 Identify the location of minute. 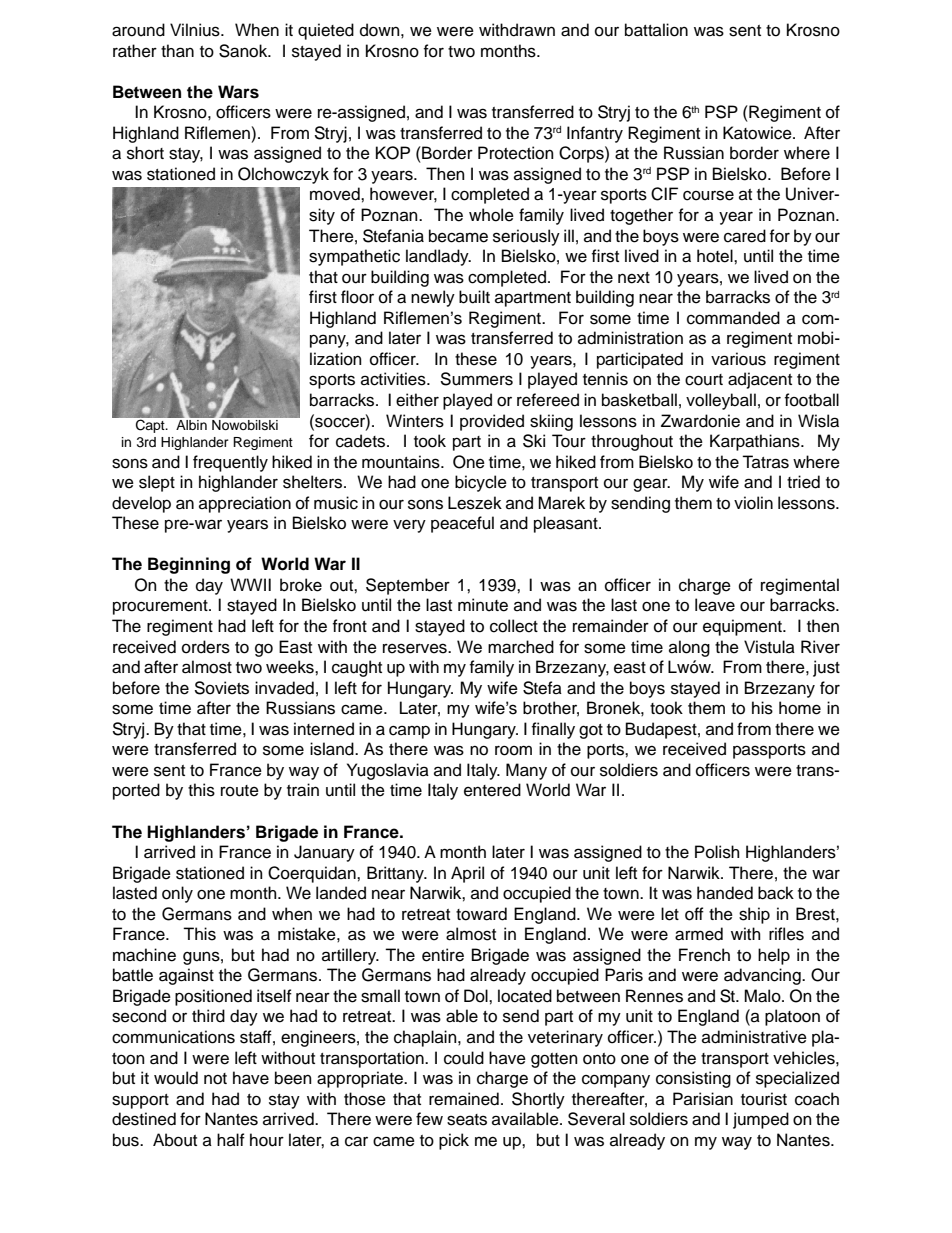
(483, 605).
